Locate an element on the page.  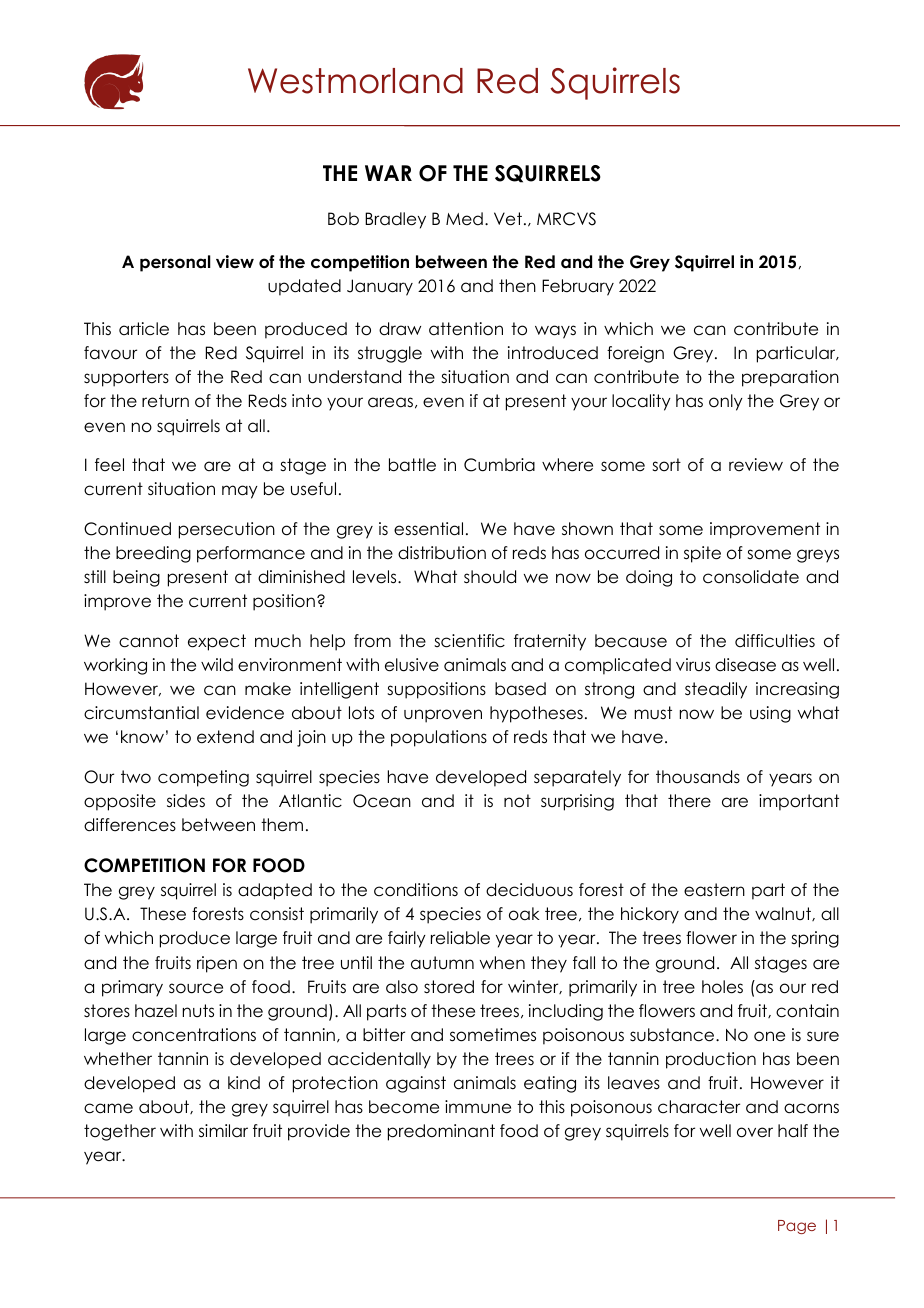
return is located at coordinates (165, 401).
